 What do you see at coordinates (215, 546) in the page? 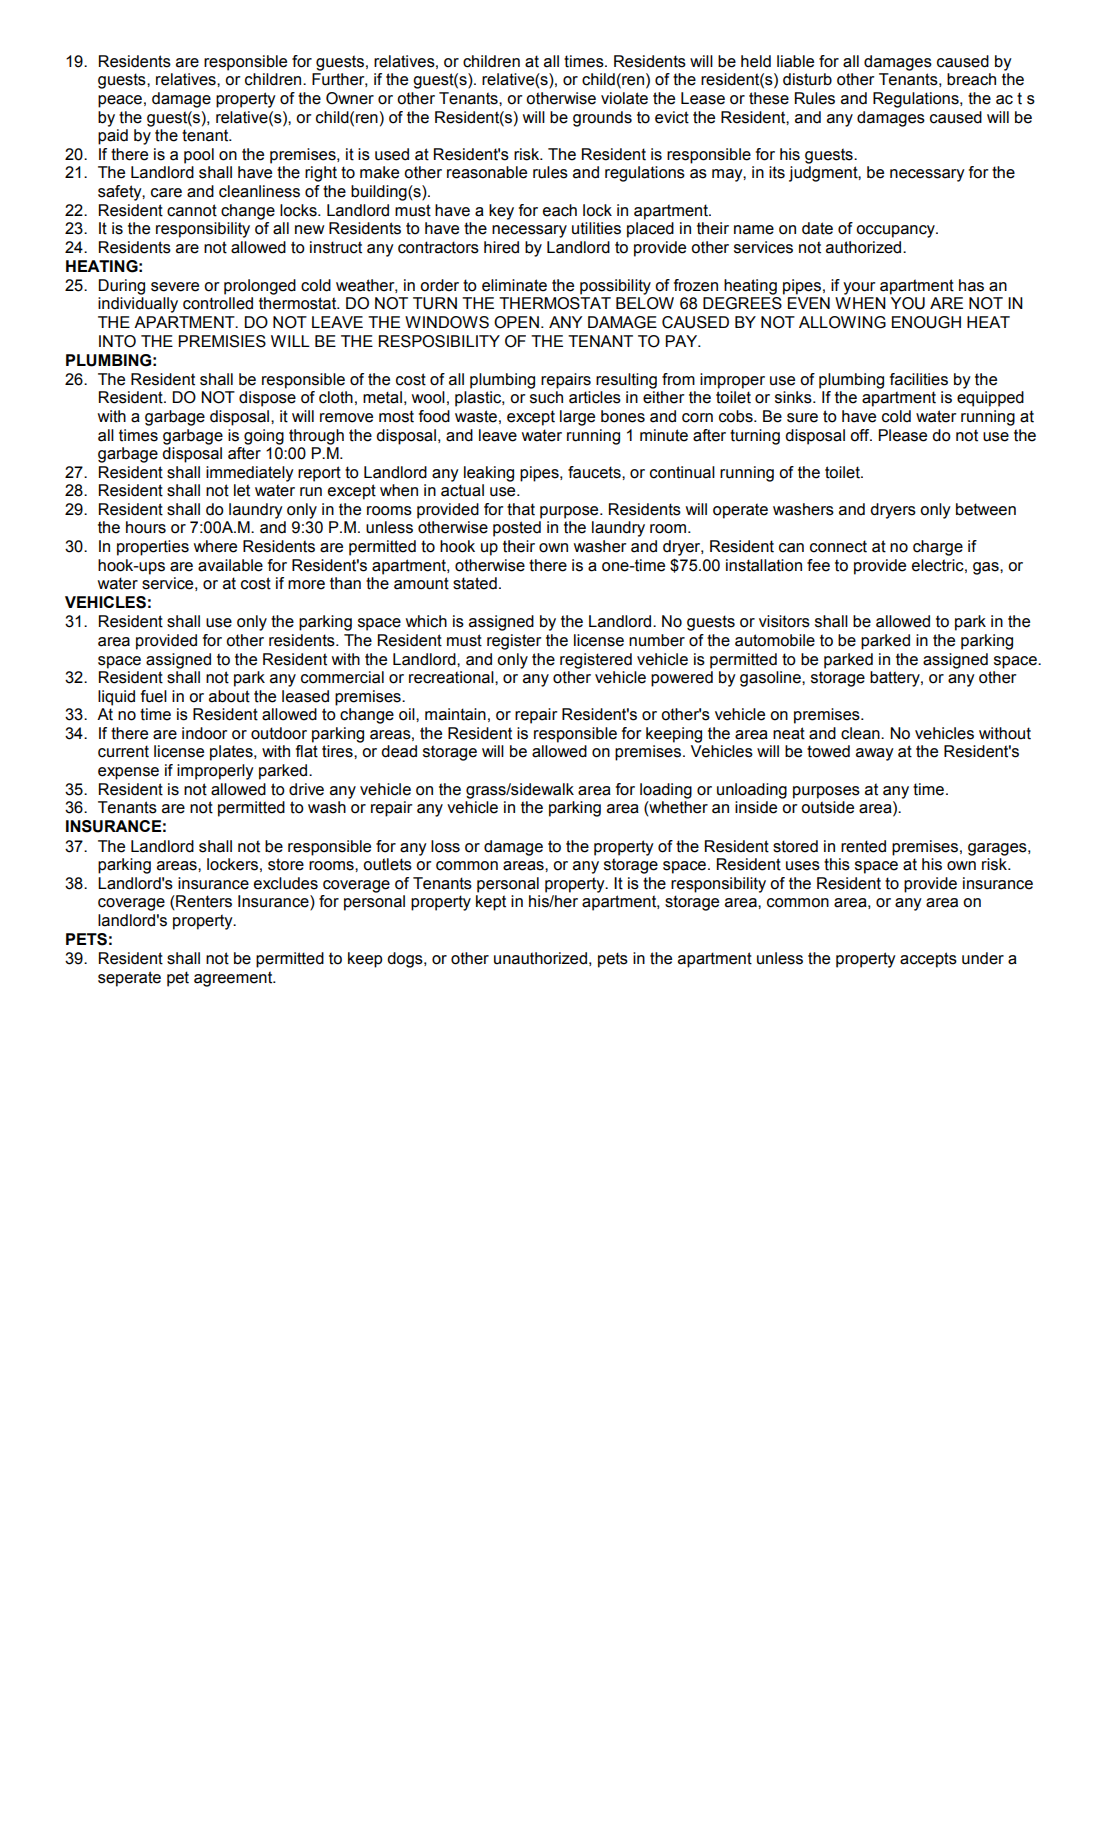
I see `where` at bounding box center [215, 546].
